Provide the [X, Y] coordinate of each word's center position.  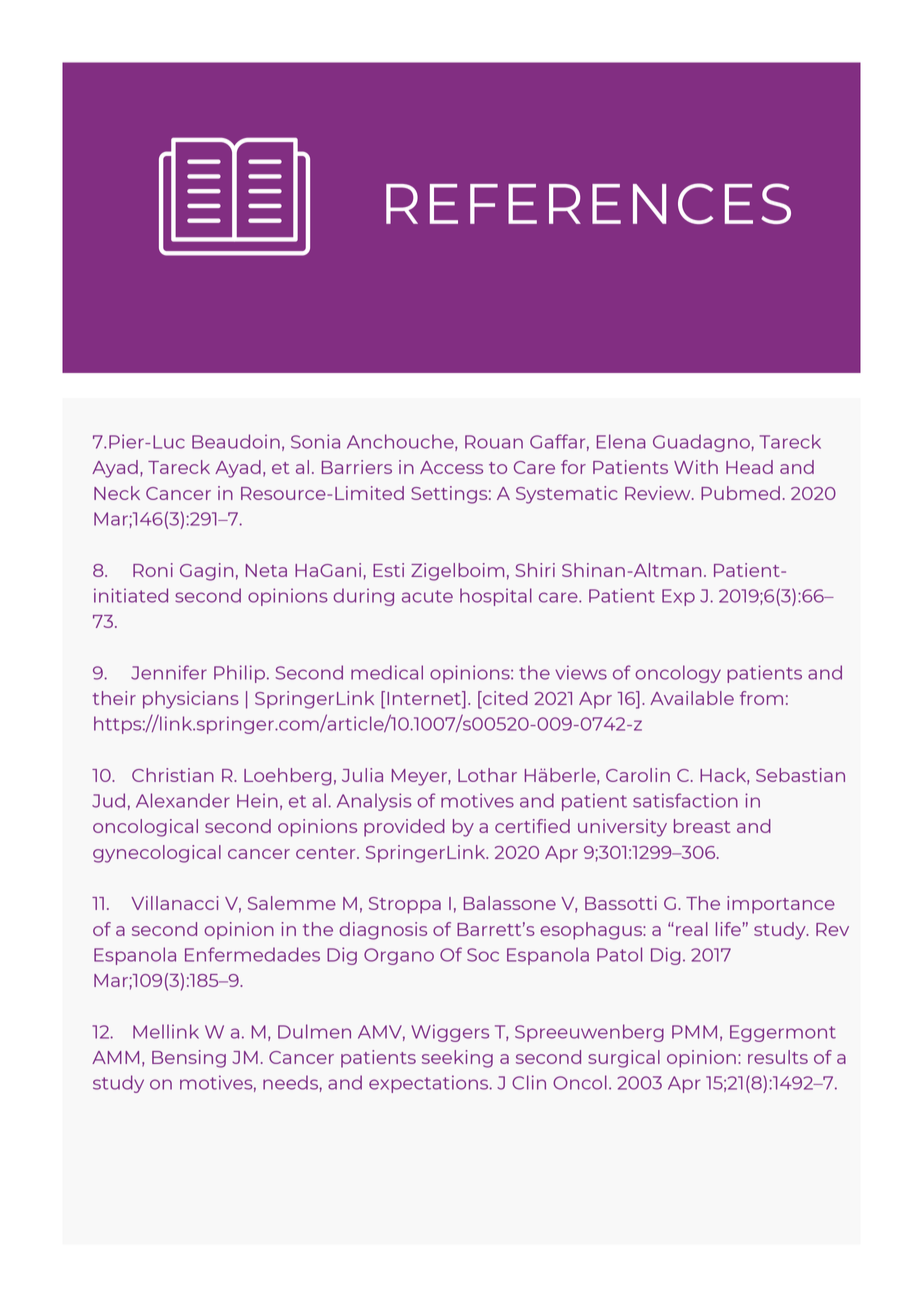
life [728, 929]
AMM [115, 1057]
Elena [621, 441]
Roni [153, 570]
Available [692, 698]
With [696, 467]
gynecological [157, 854]
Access [451, 467]
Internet [425, 699]
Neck [117, 493]
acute [427, 596]
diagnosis [383, 931]
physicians [191, 700]
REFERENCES [588, 203]
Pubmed [740, 493]
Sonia [315, 441]
